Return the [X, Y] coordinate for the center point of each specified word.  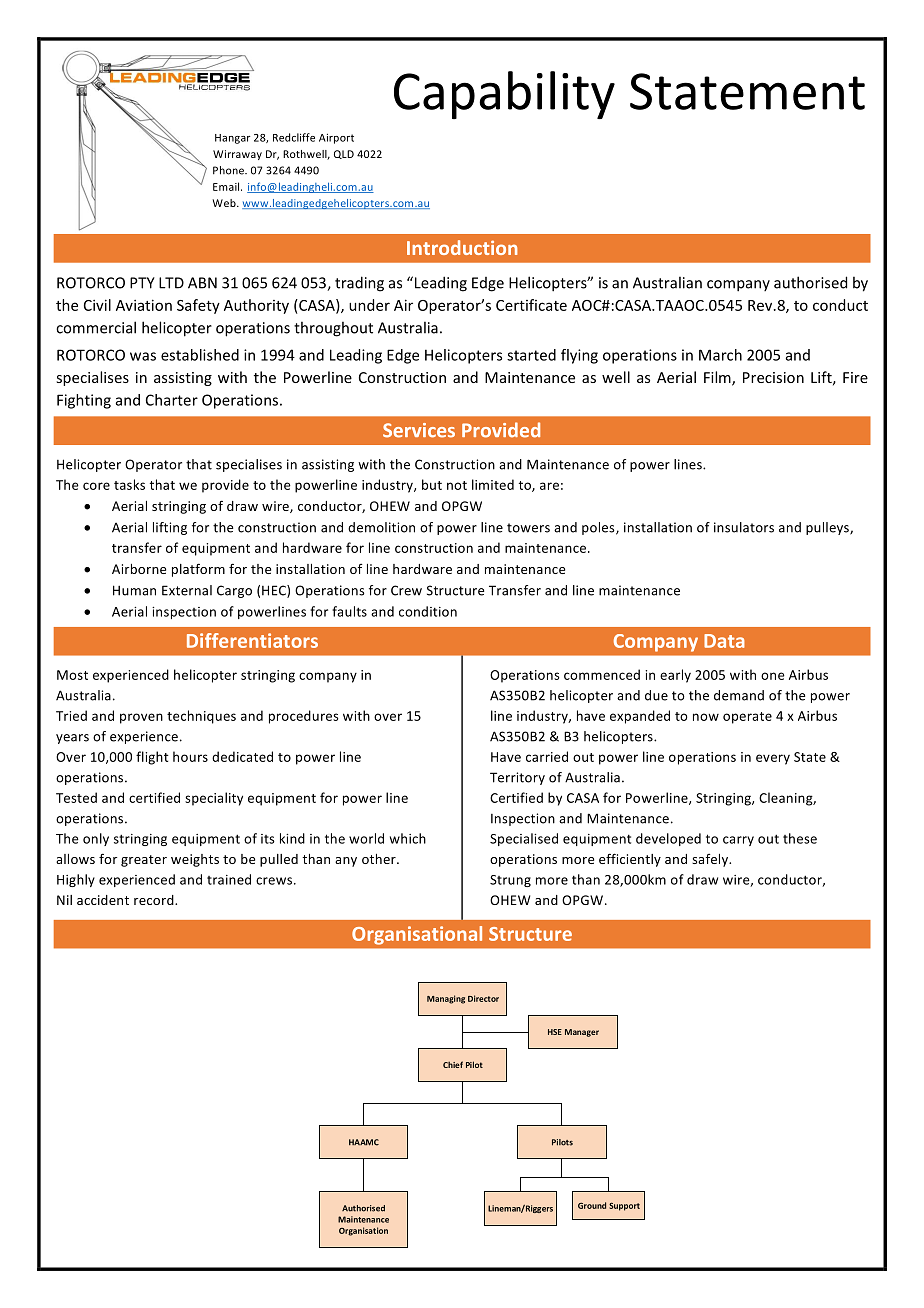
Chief [453, 1064]
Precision [773, 377]
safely [711, 860]
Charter [172, 400]
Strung [510, 881]
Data [724, 641]
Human [134, 590]
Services [419, 430]
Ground [592, 1205]
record [155, 900]
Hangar [232, 139]
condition [428, 611]
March [720, 355]
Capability [504, 95]
